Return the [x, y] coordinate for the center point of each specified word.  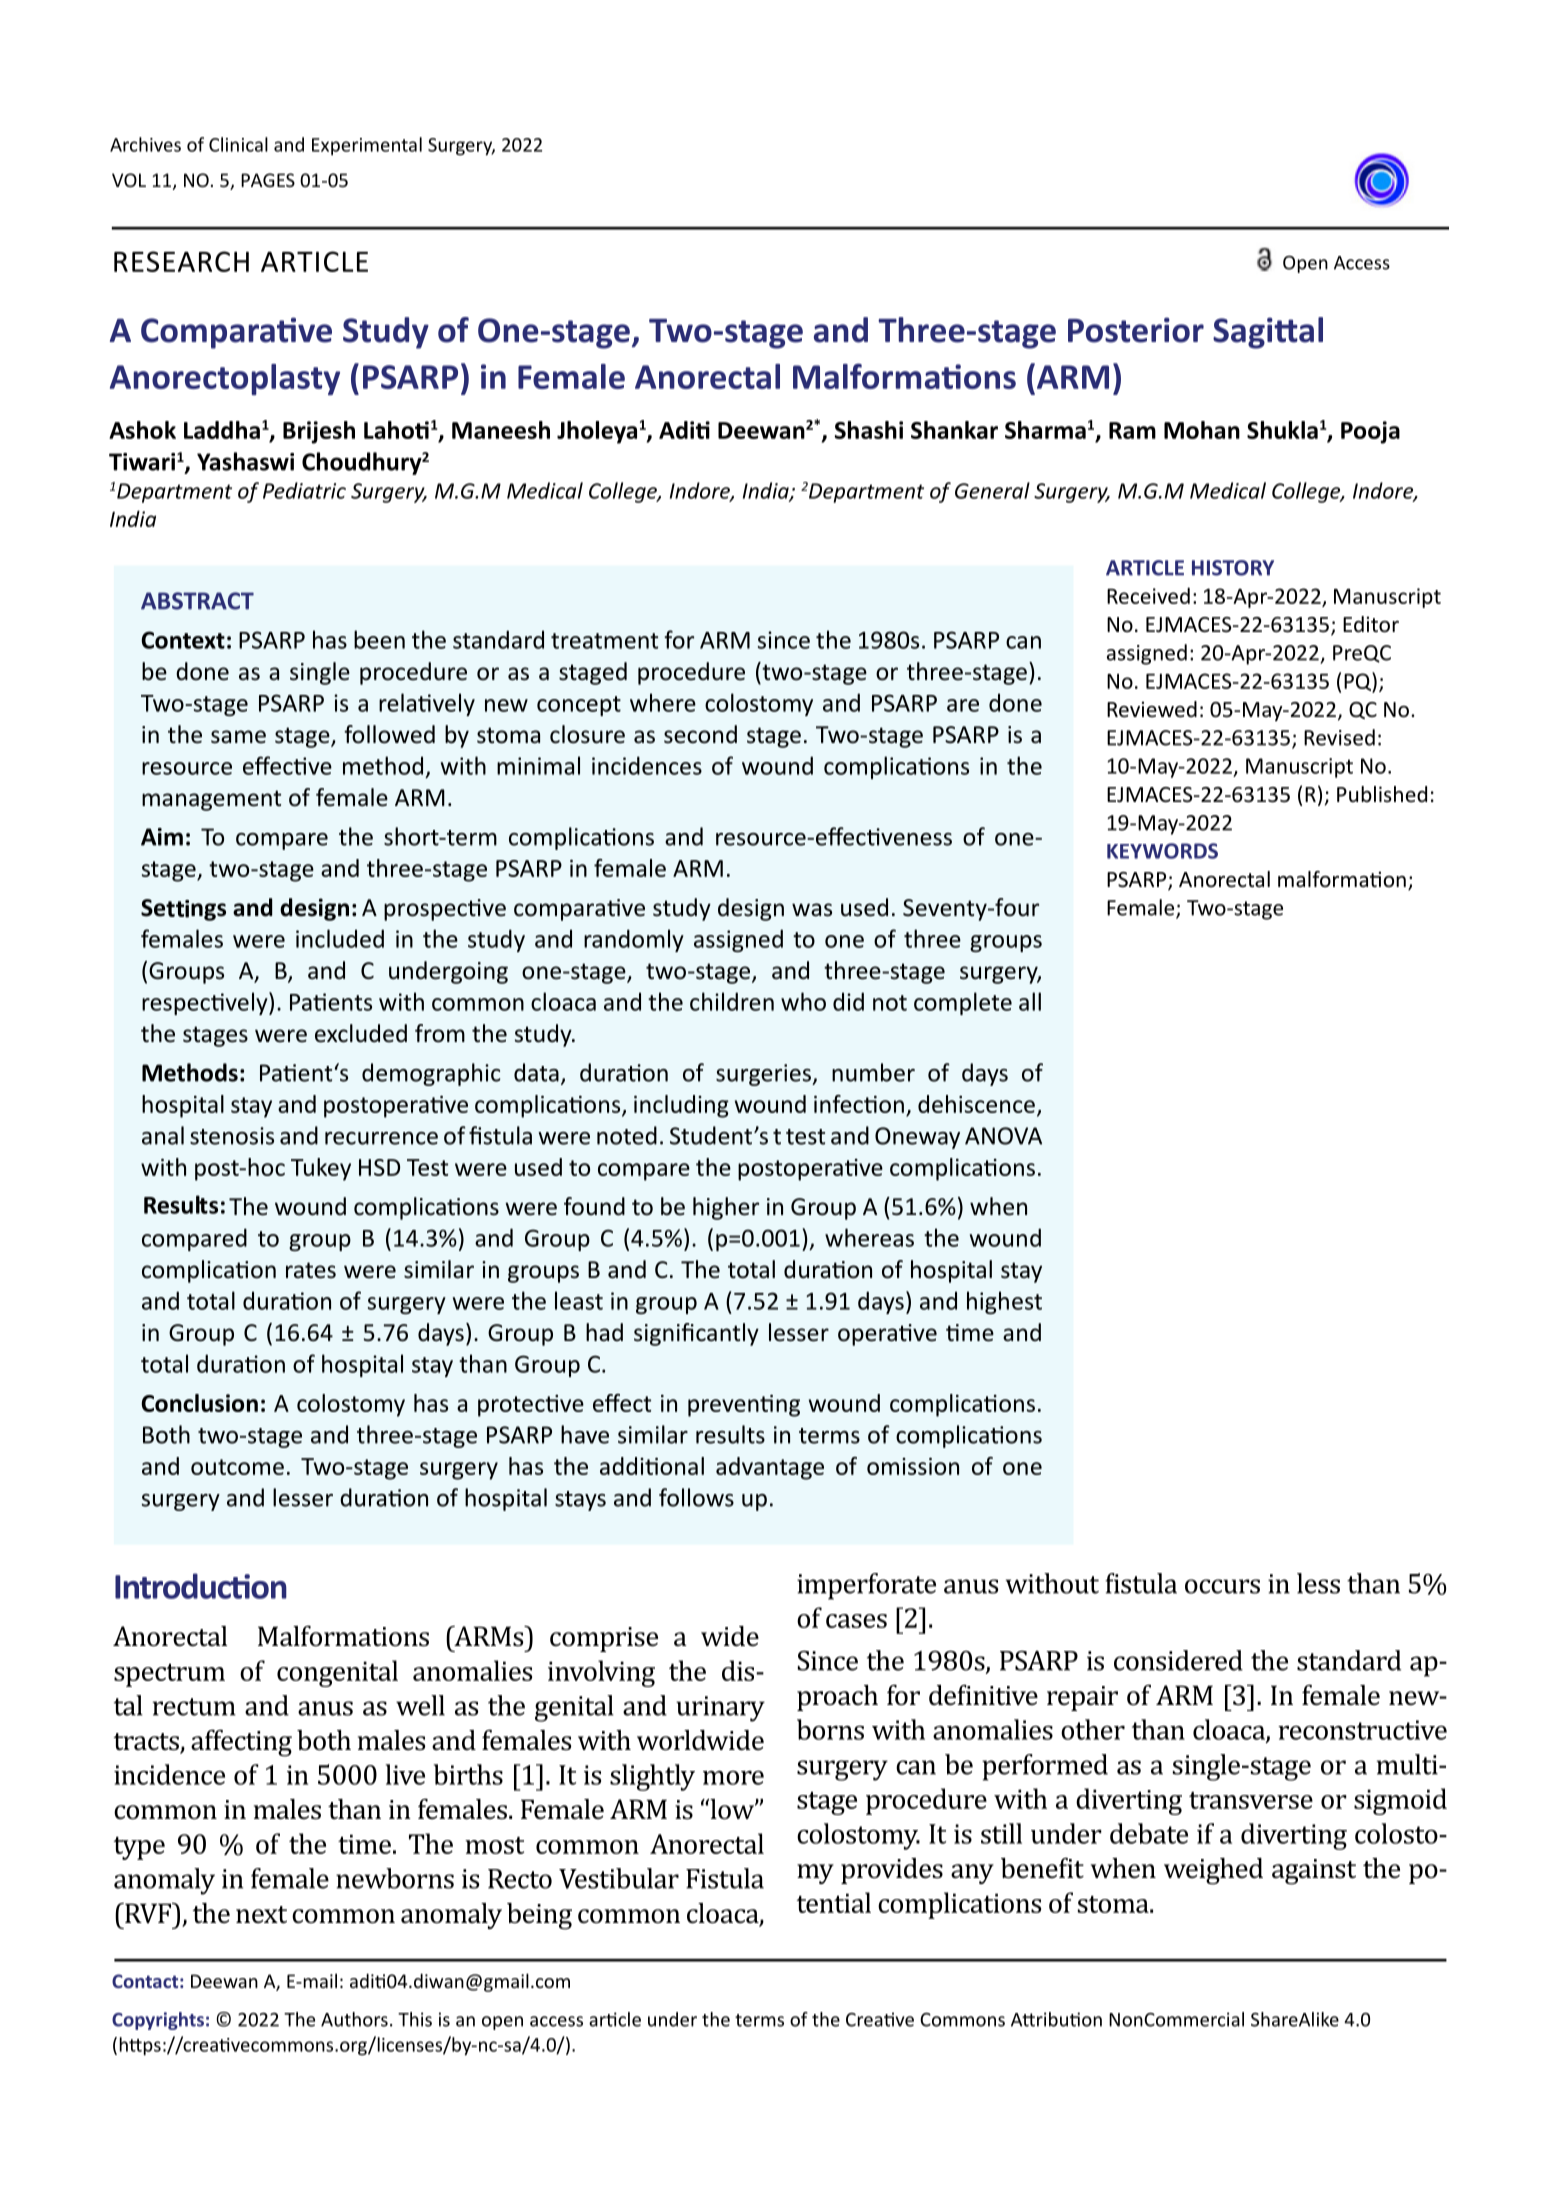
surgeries [764, 1075]
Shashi [869, 430]
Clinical [238, 144]
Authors [354, 2019]
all [1030, 1001]
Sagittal [1268, 333]
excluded [361, 1033]
